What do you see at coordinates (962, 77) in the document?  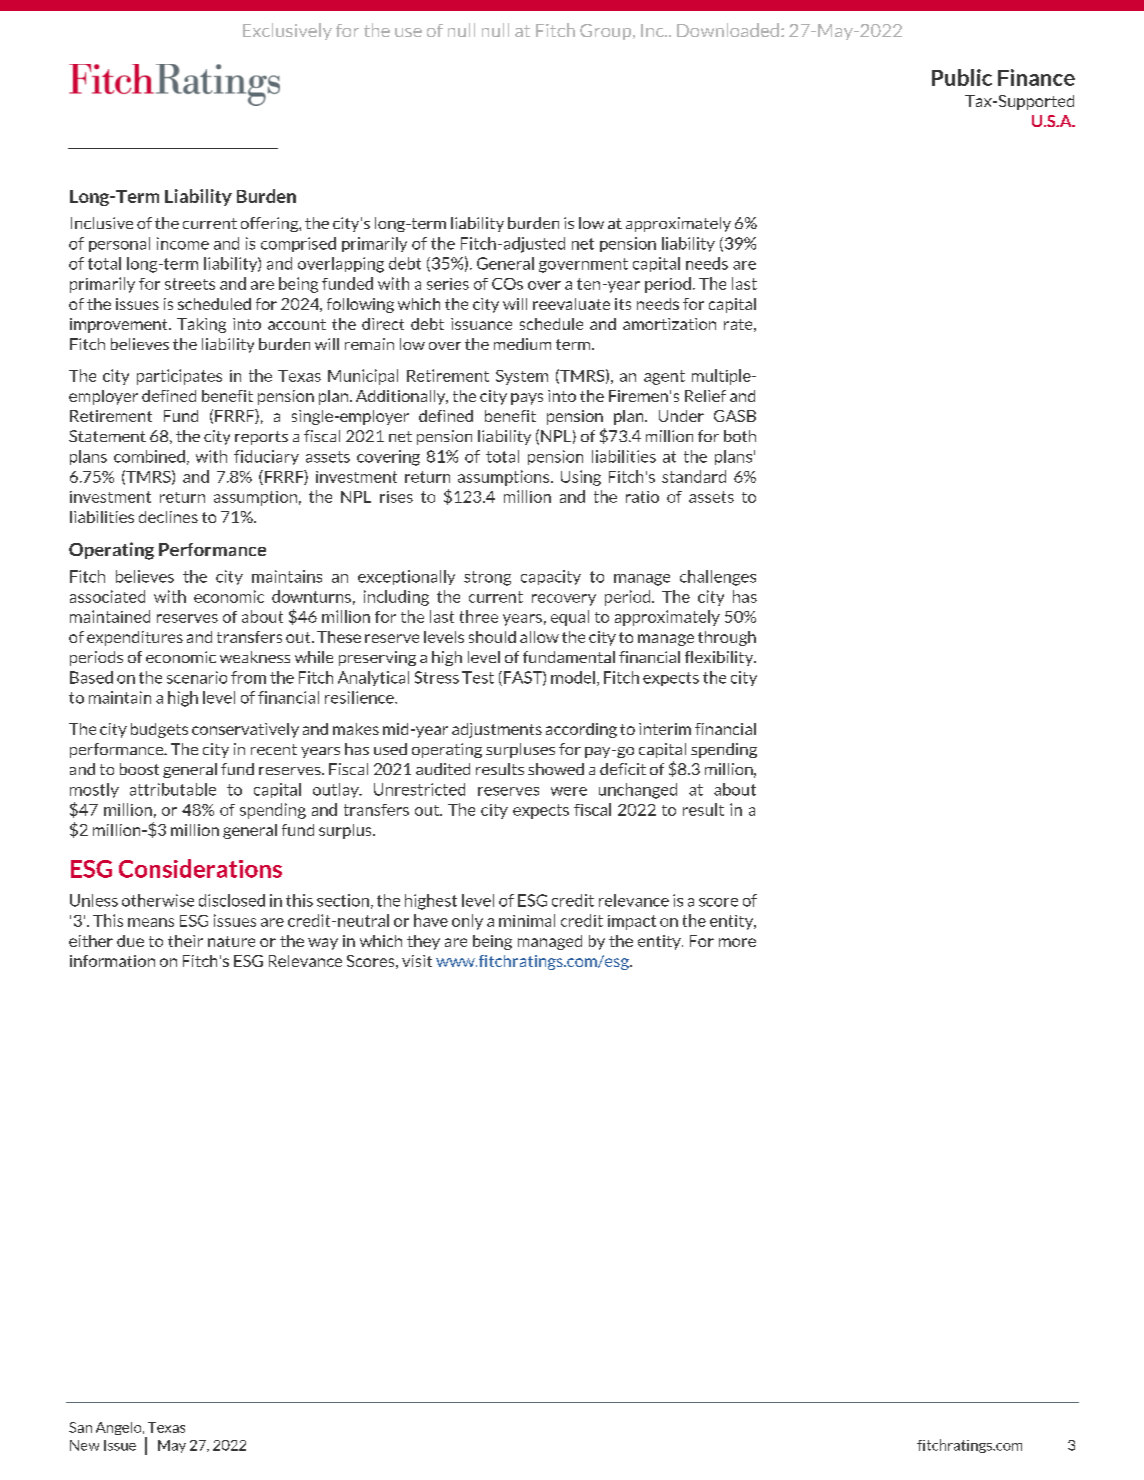 I see `Public` at bounding box center [962, 77].
